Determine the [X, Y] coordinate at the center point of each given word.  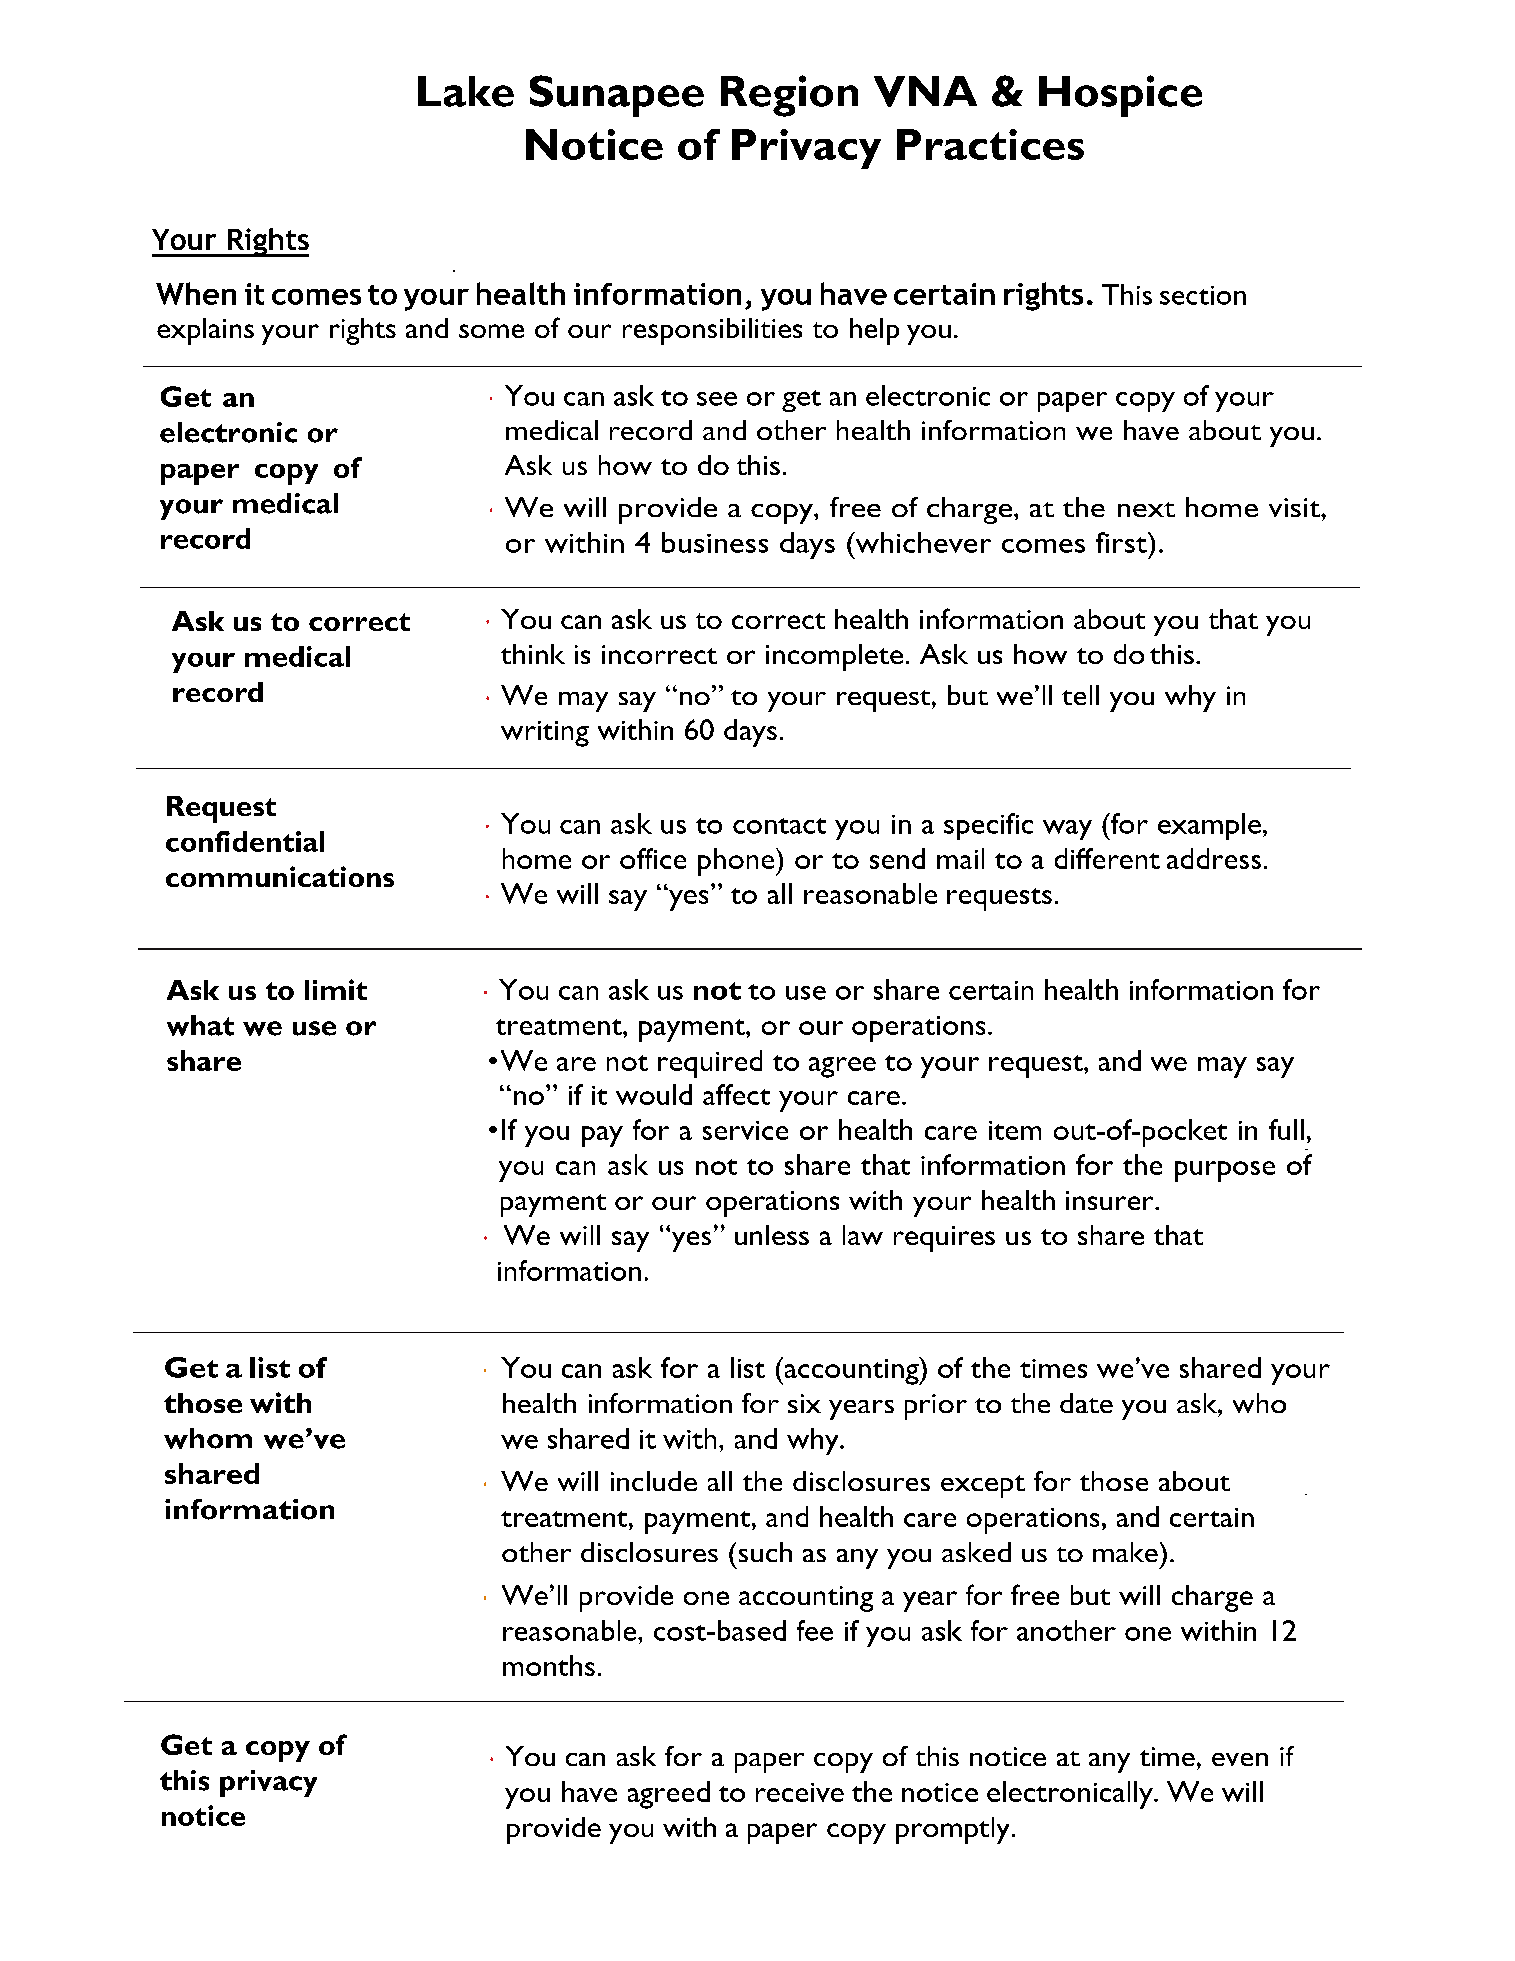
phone [737, 862]
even [1240, 1759]
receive [800, 1792]
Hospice [1120, 96]
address [1214, 858]
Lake [466, 91]
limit [336, 989]
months [549, 1665]
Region [789, 96]
